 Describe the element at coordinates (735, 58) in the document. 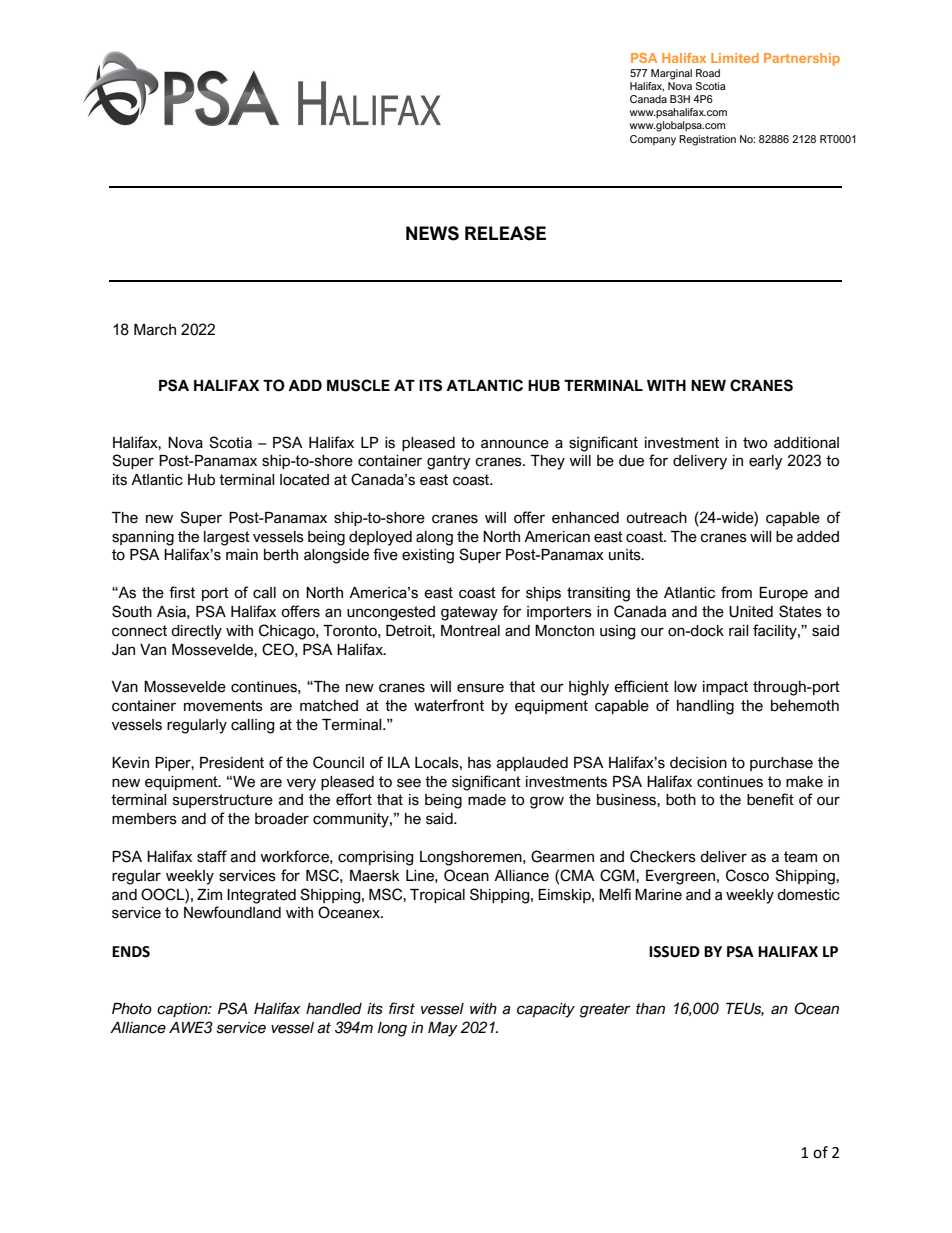

I see `Limited` at that location.
